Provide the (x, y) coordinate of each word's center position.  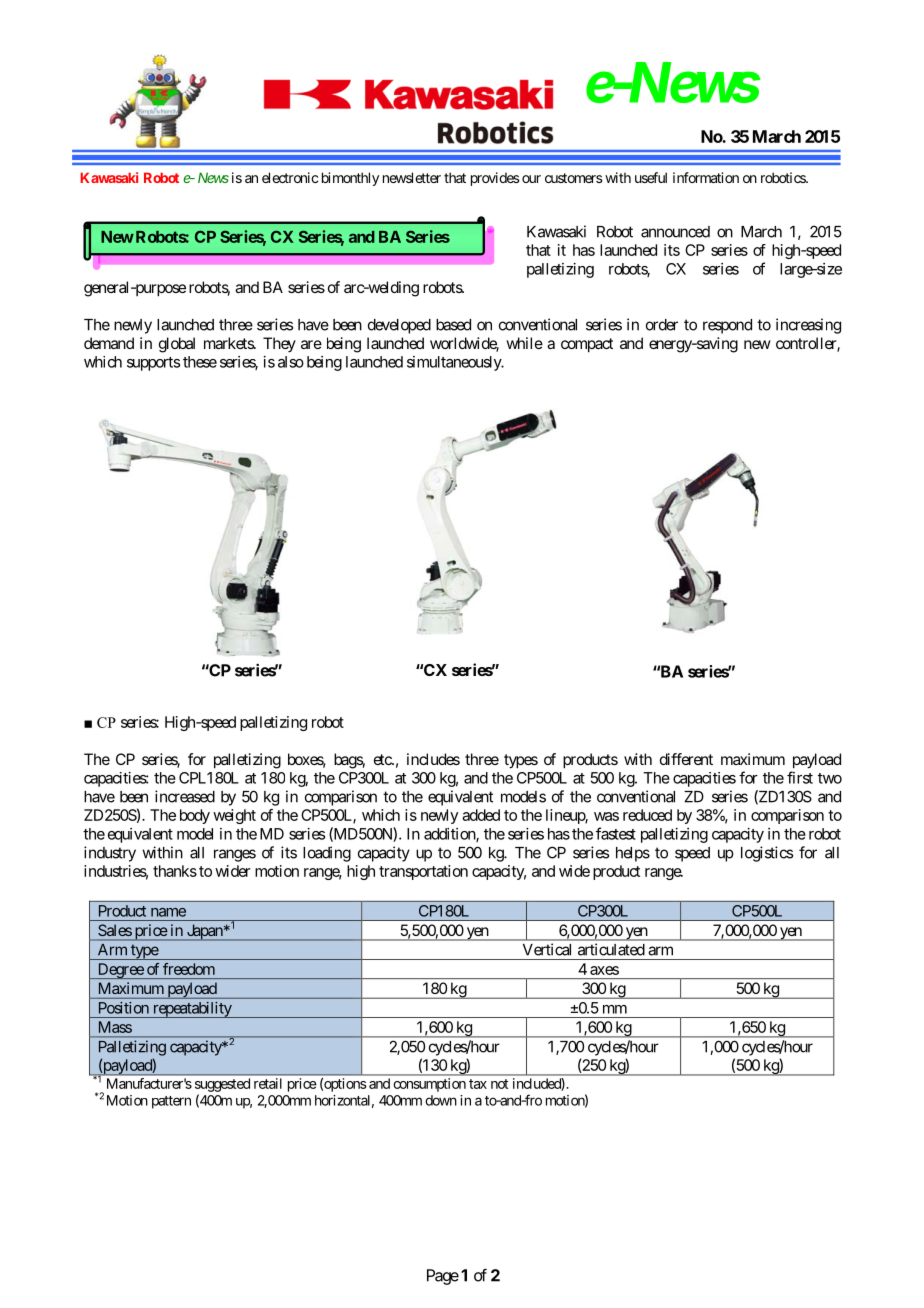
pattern (171, 1102)
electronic (290, 177)
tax (478, 1084)
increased (185, 796)
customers (574, 178)
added (481, 815)
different (686, 759)
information (706, 177)
